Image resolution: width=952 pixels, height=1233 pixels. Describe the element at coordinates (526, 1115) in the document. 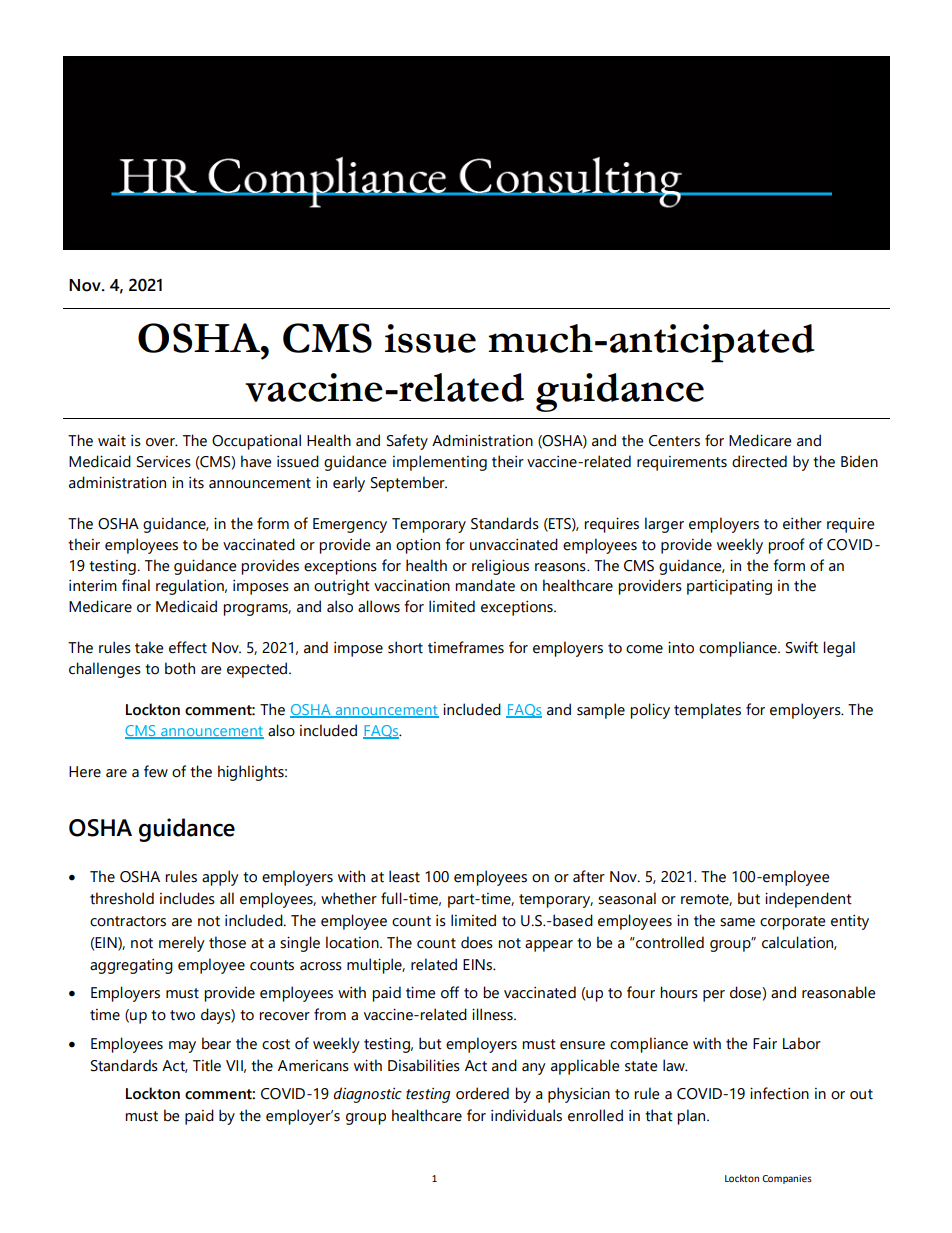

I see `individuals` at that location.
